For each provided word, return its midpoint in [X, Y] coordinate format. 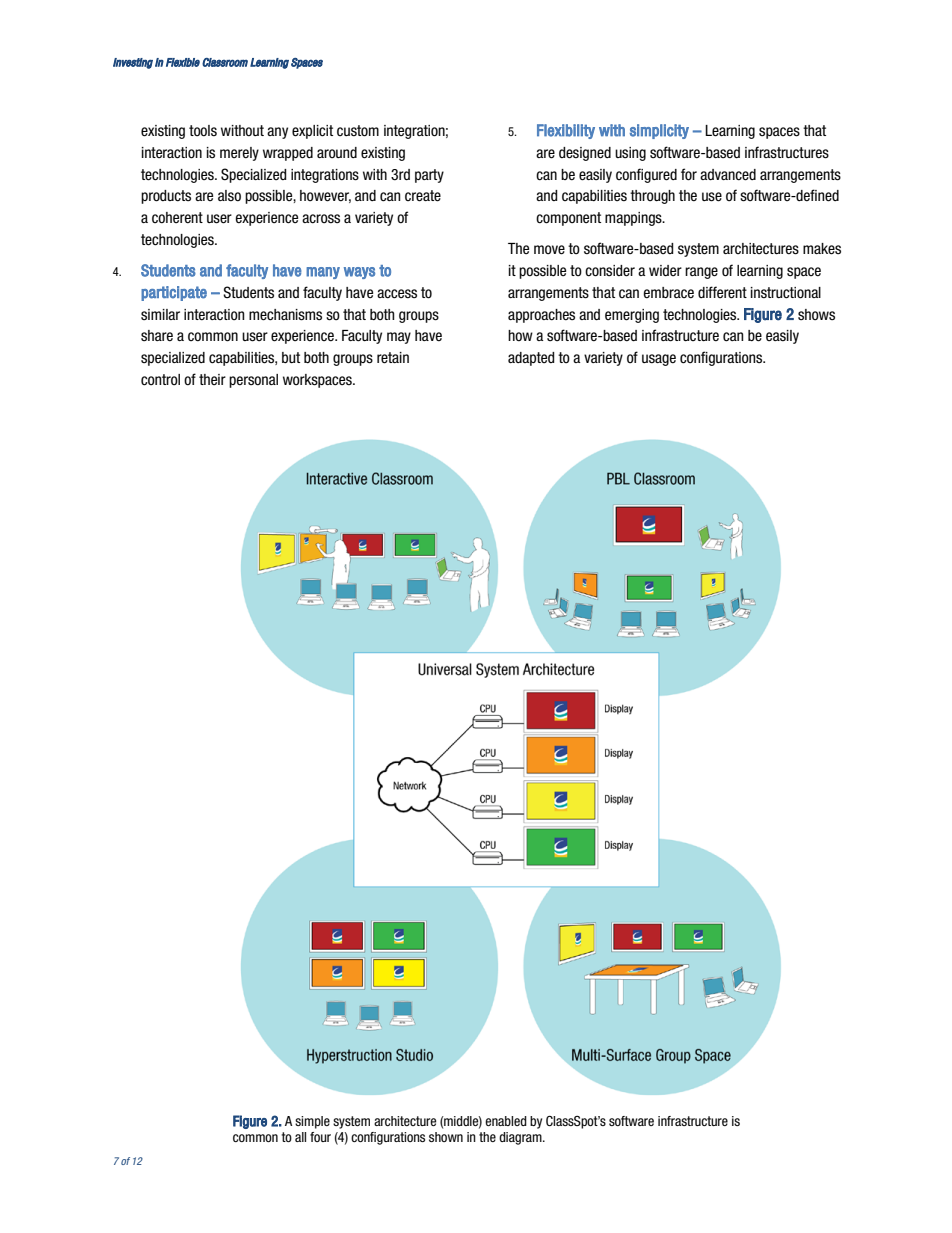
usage [659, 360]
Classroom [225, 62]
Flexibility [566, 131]
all [300, 1137]
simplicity [659, 131]
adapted [531, 359]
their [212, 379]
